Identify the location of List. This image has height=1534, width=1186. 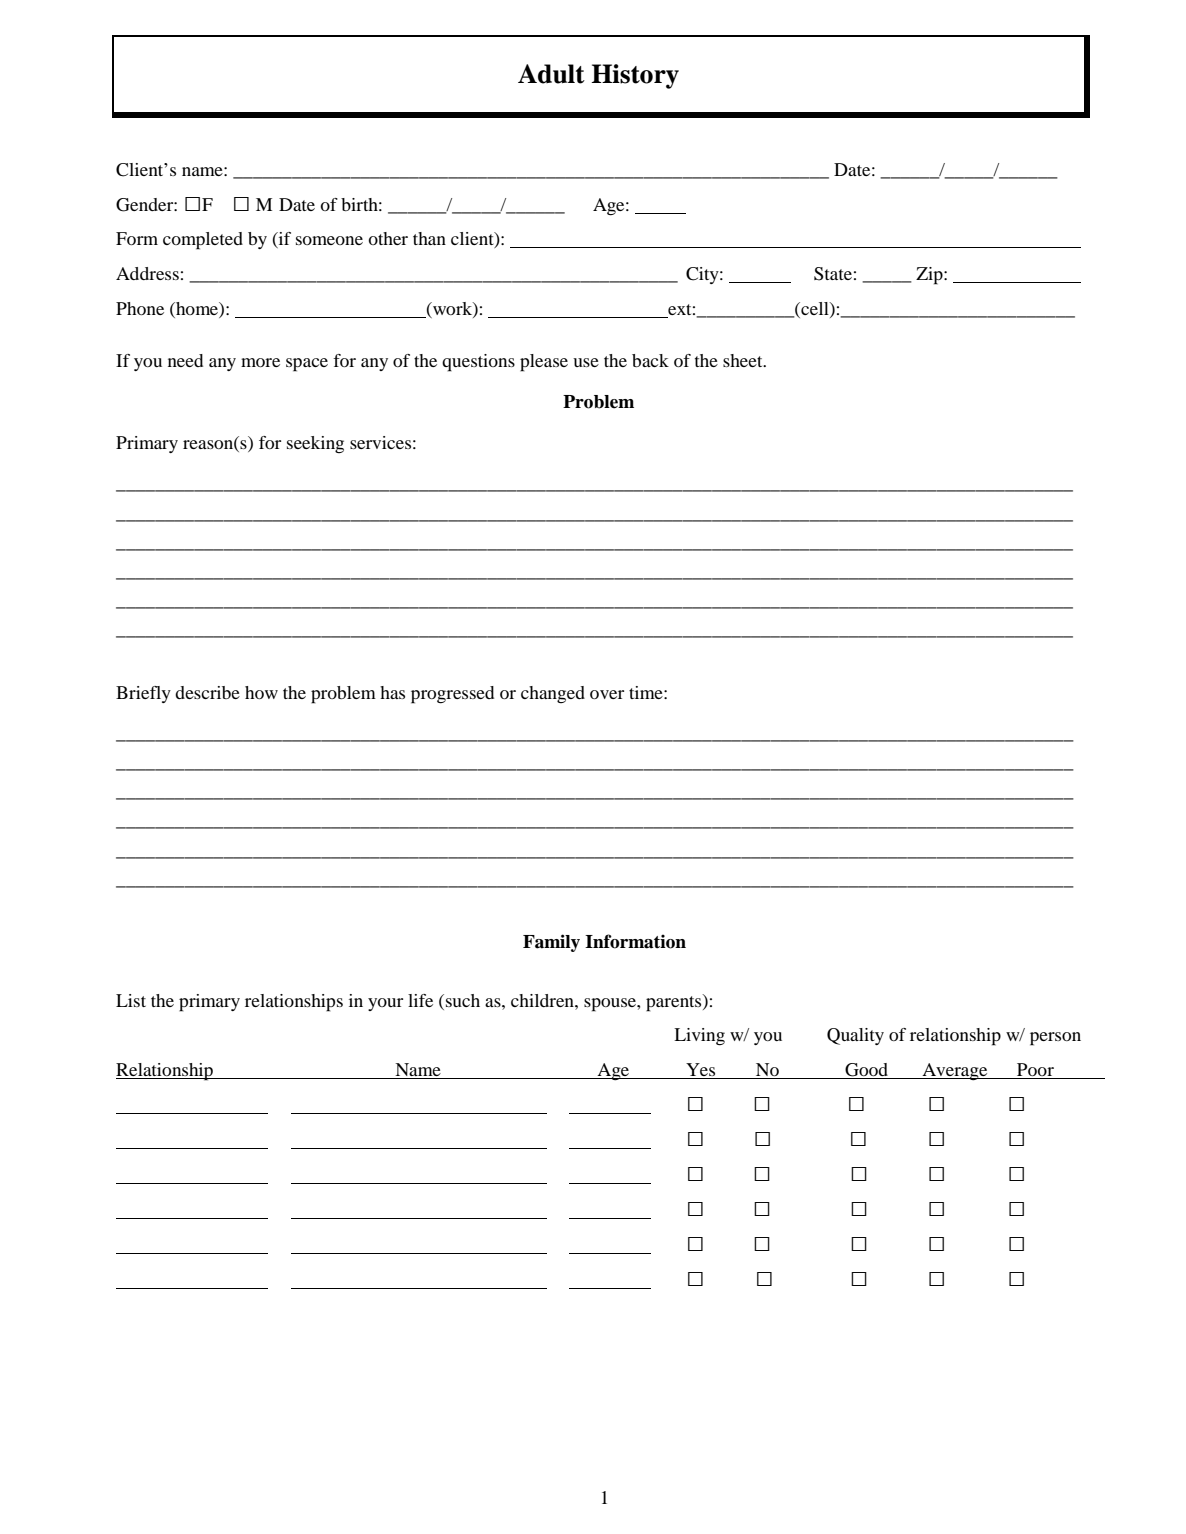
(131, 1000).
